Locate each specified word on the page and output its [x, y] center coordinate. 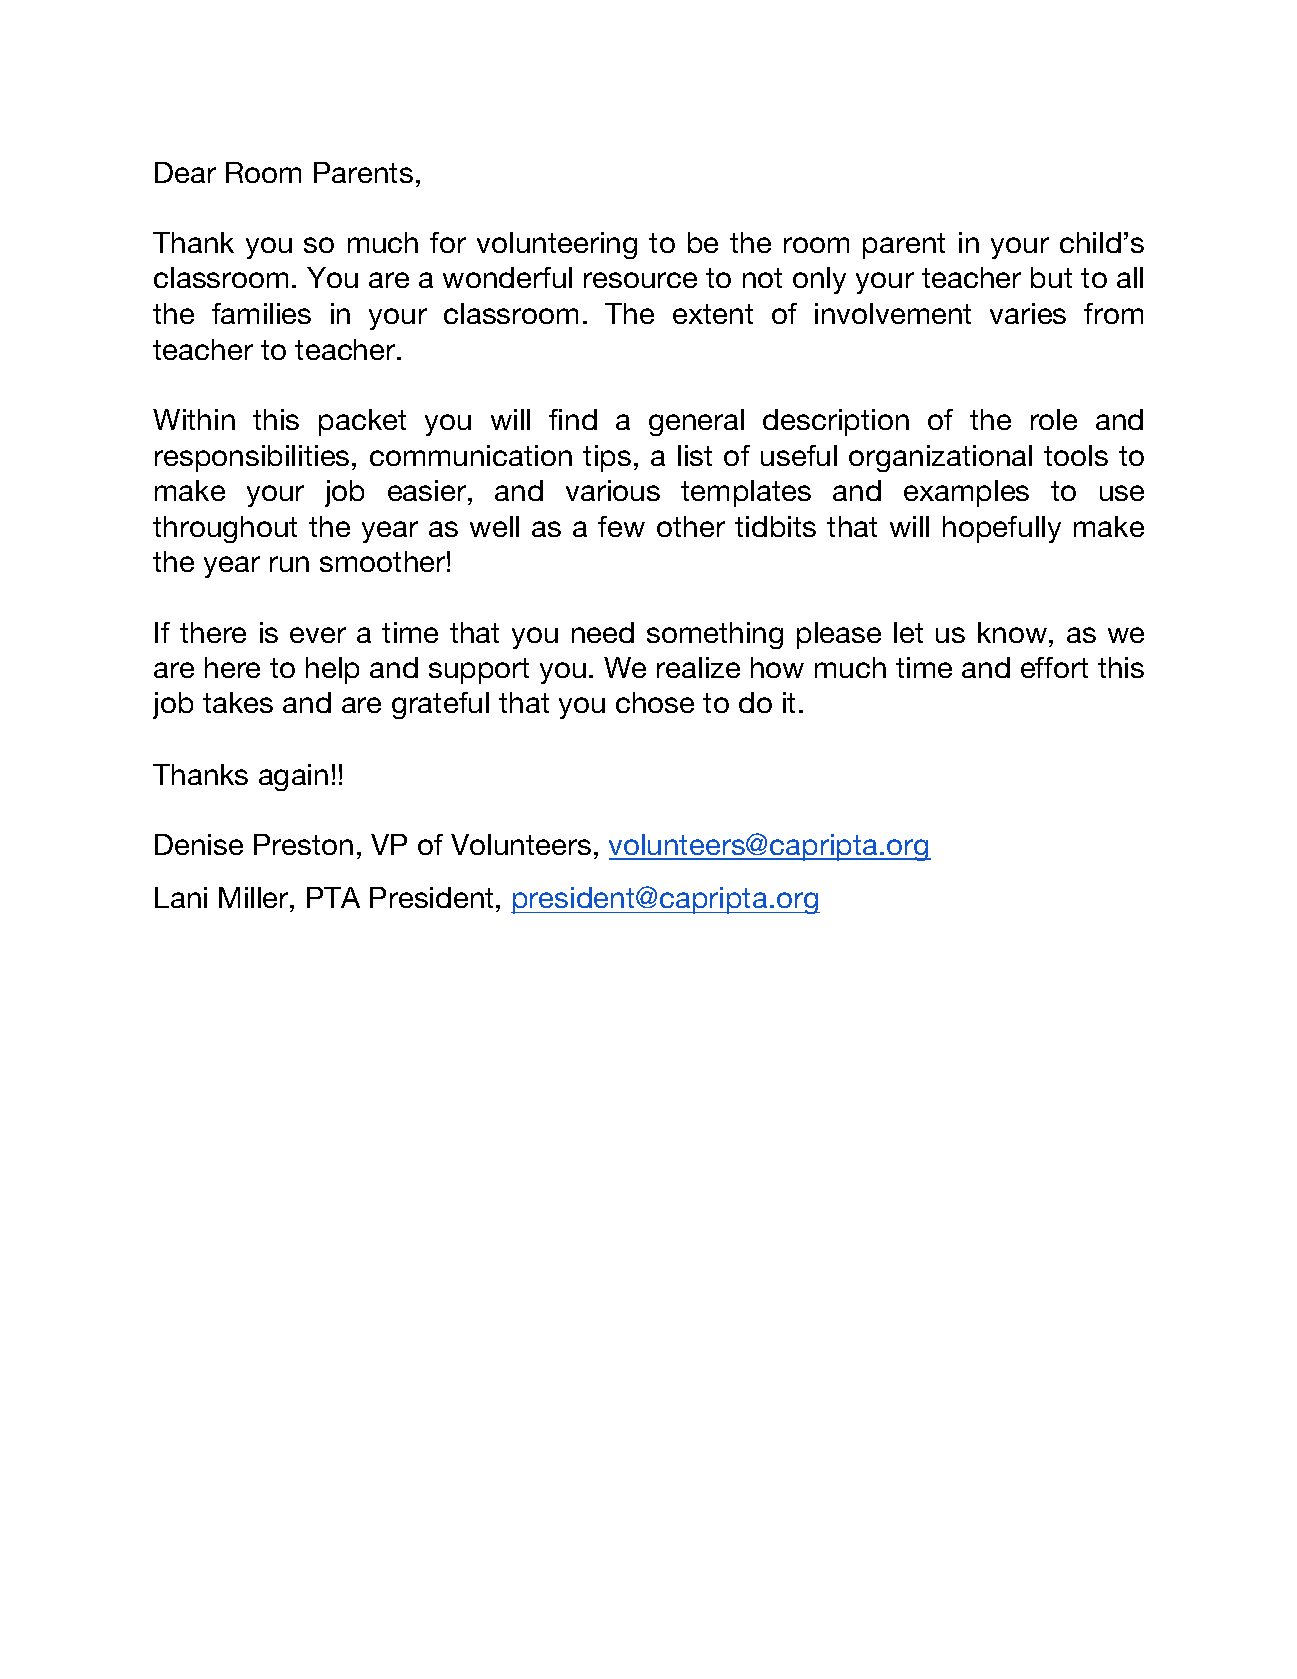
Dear [185, 172]
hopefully [1002, 529]
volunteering [557, 245]
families [261, 313]
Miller [255, 897]
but [1051, 277]
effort [1054, 667]
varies [1028, 313]
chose [655, 702]
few [621, 526]
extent [713, 314]
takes [238, 702]
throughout [225, 529]
